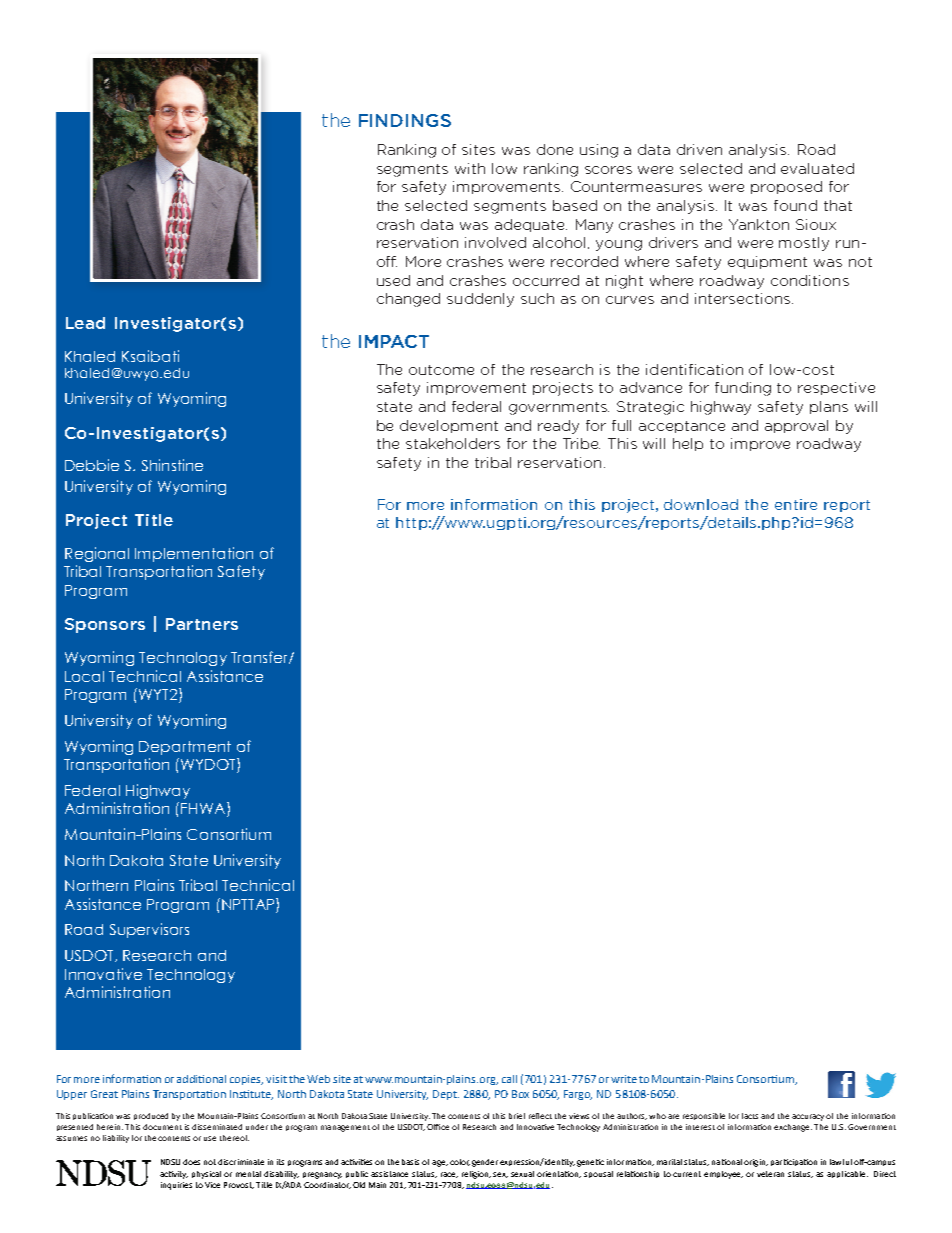  Describe the element at coordinates (817, 168) in the screenshot. I see `evaluated` at that location.
